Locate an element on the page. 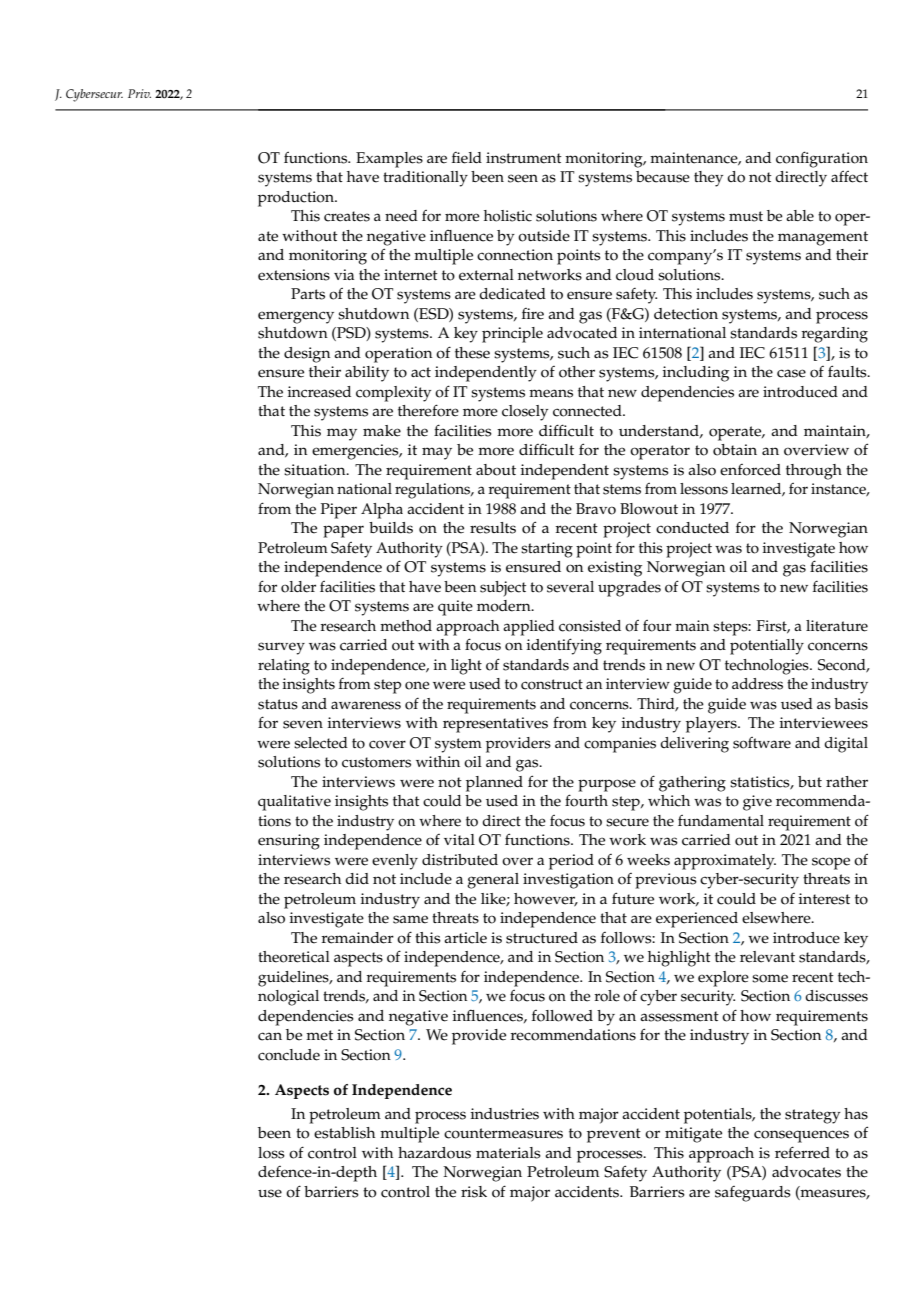 The width and height of the document is (924, 1308). configuration is located at coordinates (822, 159).
